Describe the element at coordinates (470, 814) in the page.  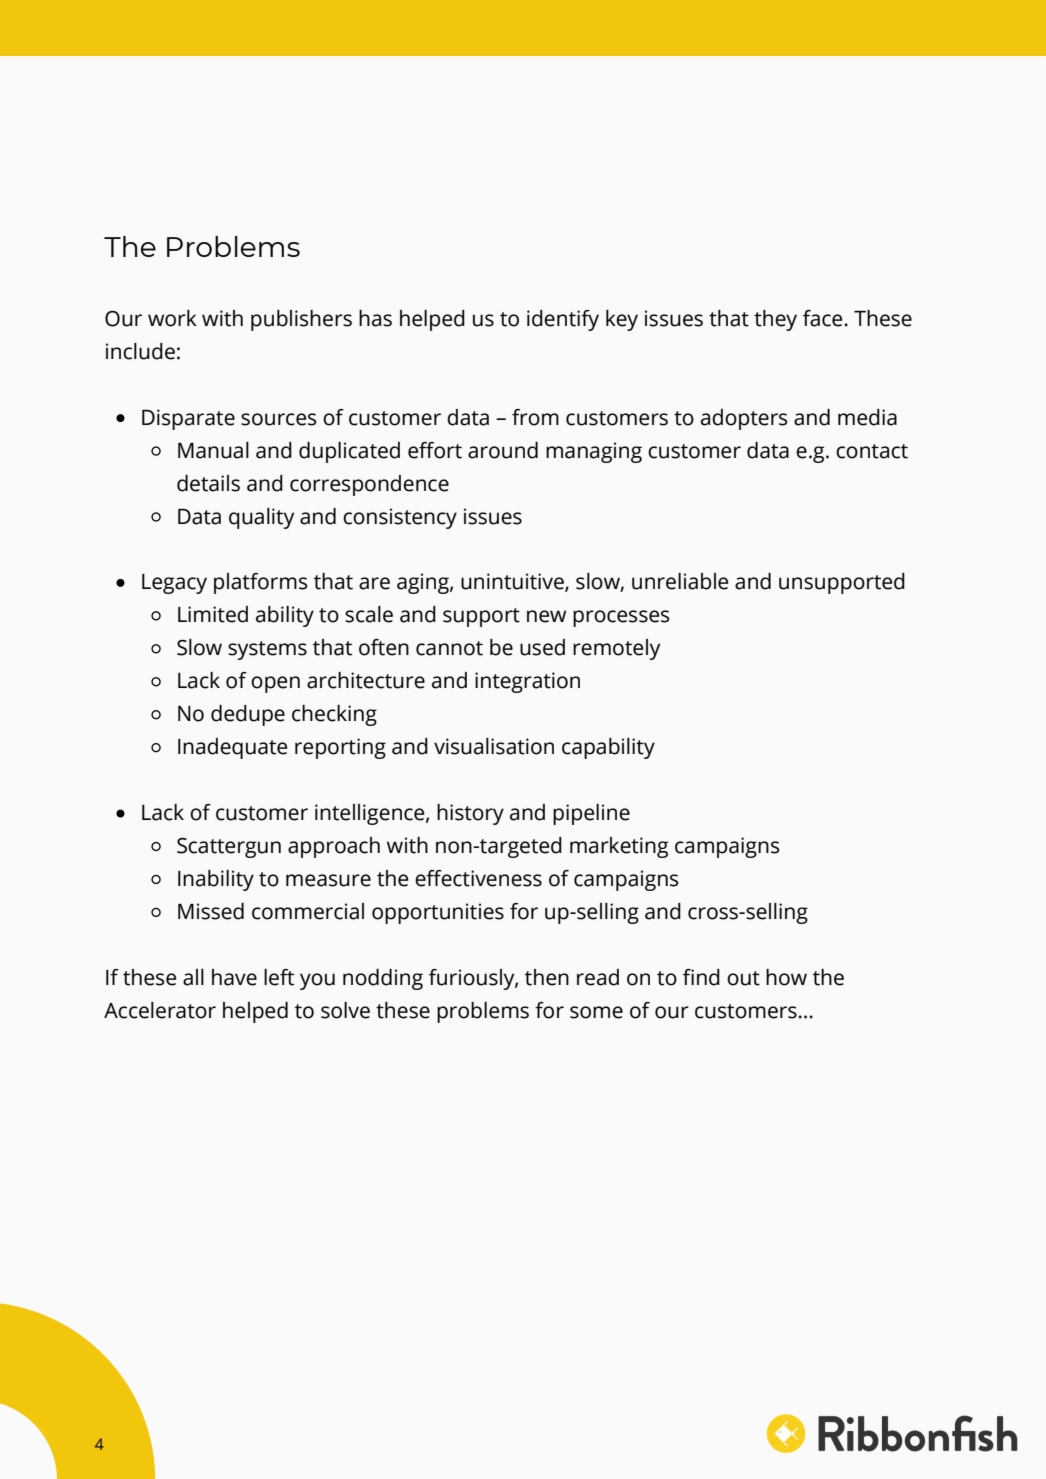
I see `history` at that location.
